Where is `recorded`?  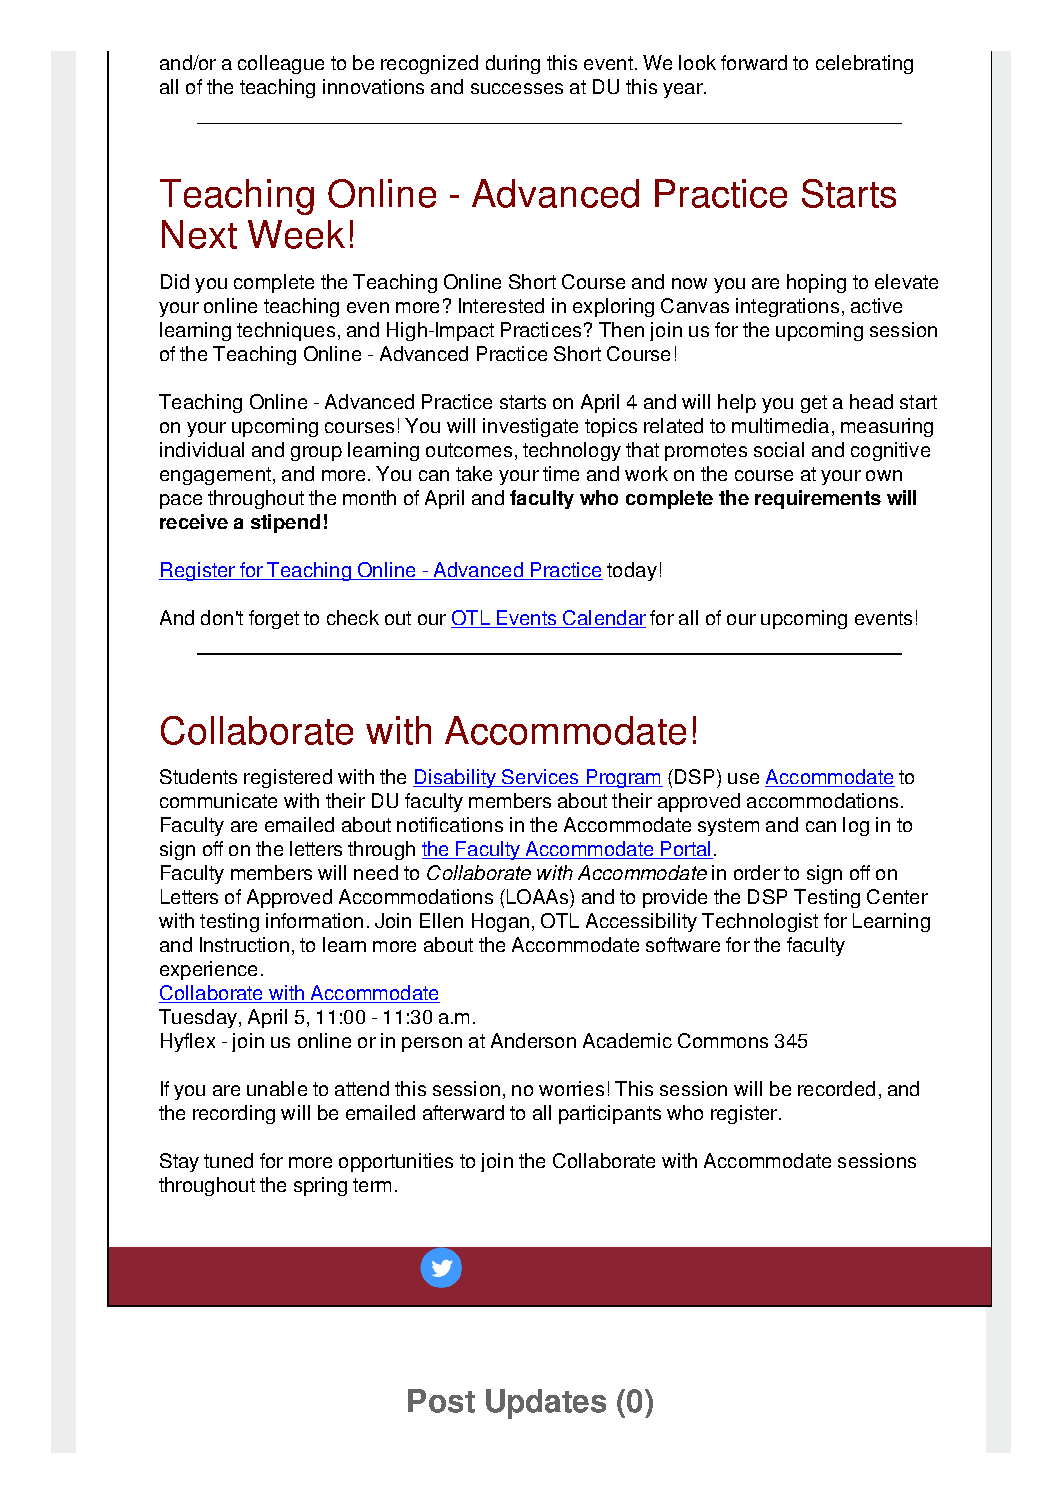 recorded is located at coordinates (836, 1088).
